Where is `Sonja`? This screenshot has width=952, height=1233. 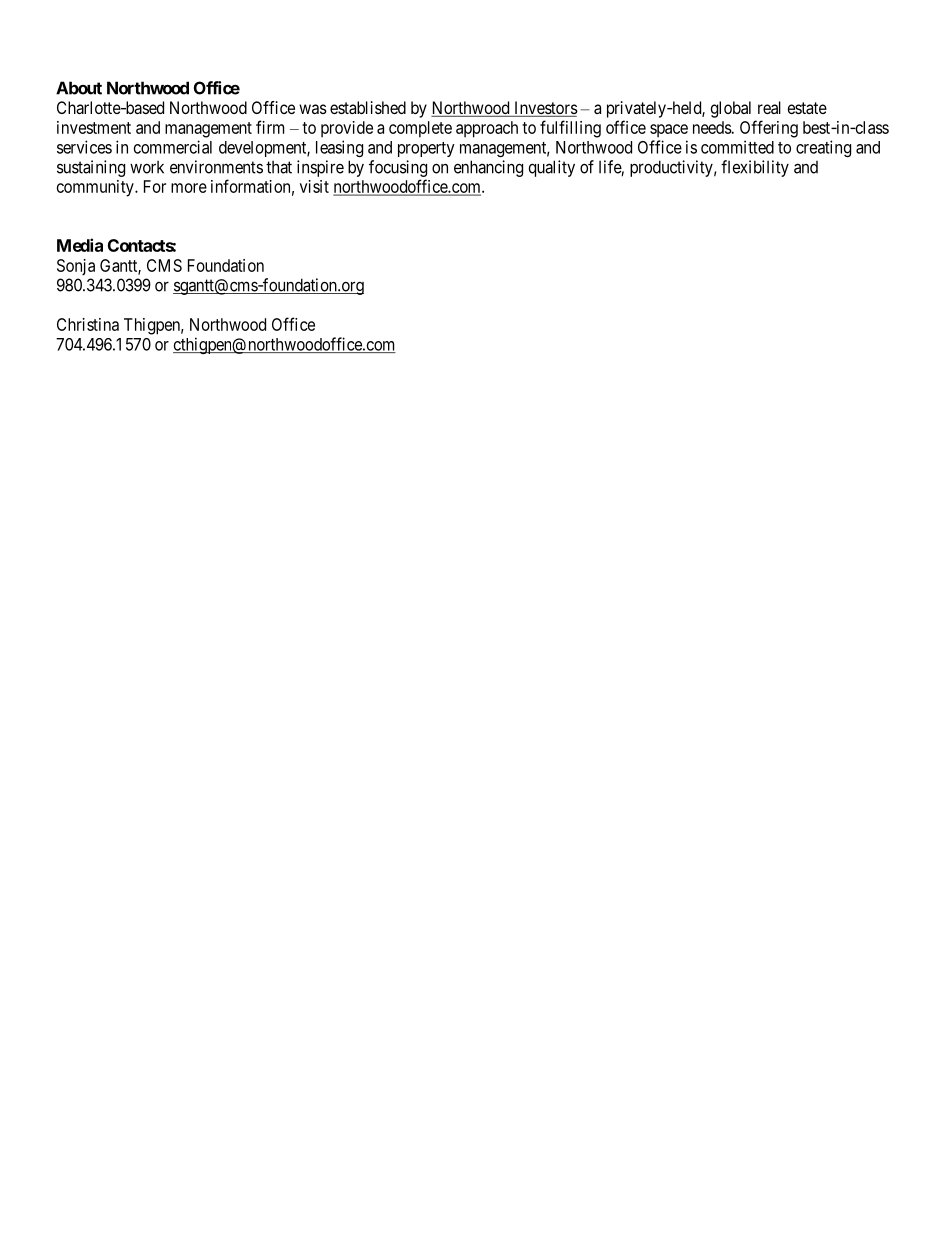
Sonja is located at coordinates (76, 267).
